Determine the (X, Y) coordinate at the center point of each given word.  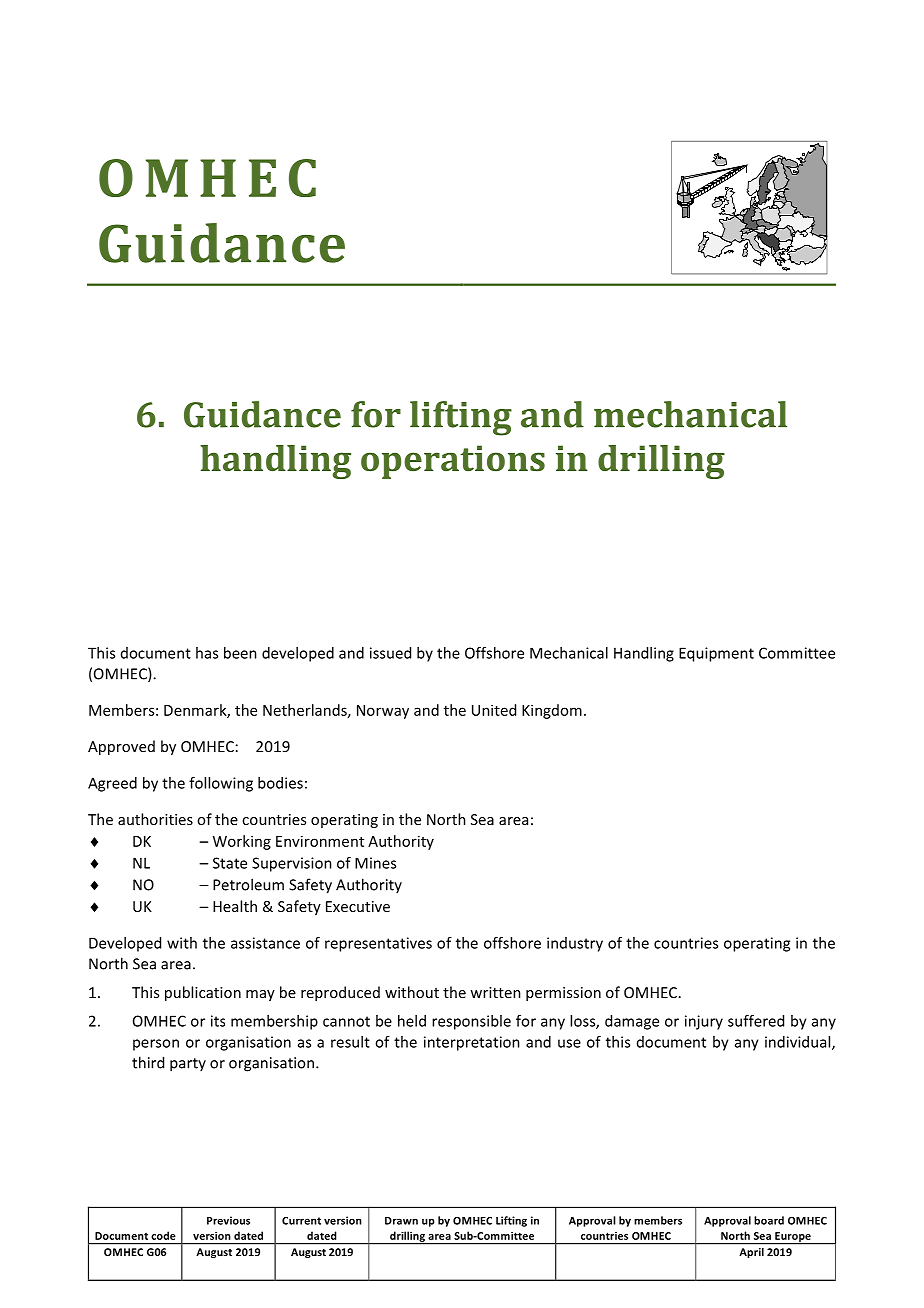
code (163, 1235)
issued (390, 653)
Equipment (716, 654)
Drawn (401, 1221)
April (752, 1253)
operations (453, 462)
